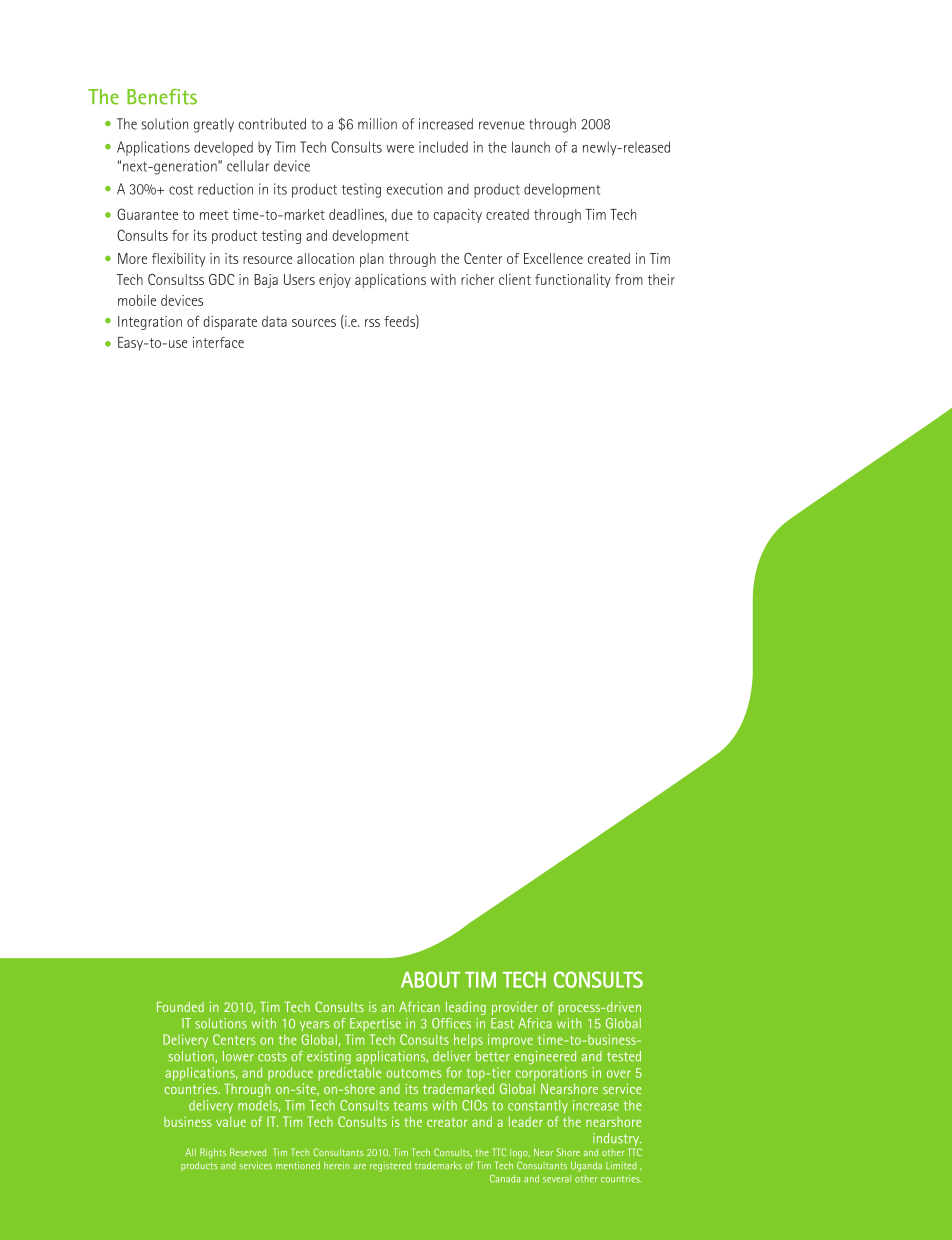 Image resolution: width=952 pixels, height=1240 pixels. I want to click on ABOUT, so click(430, 979).
